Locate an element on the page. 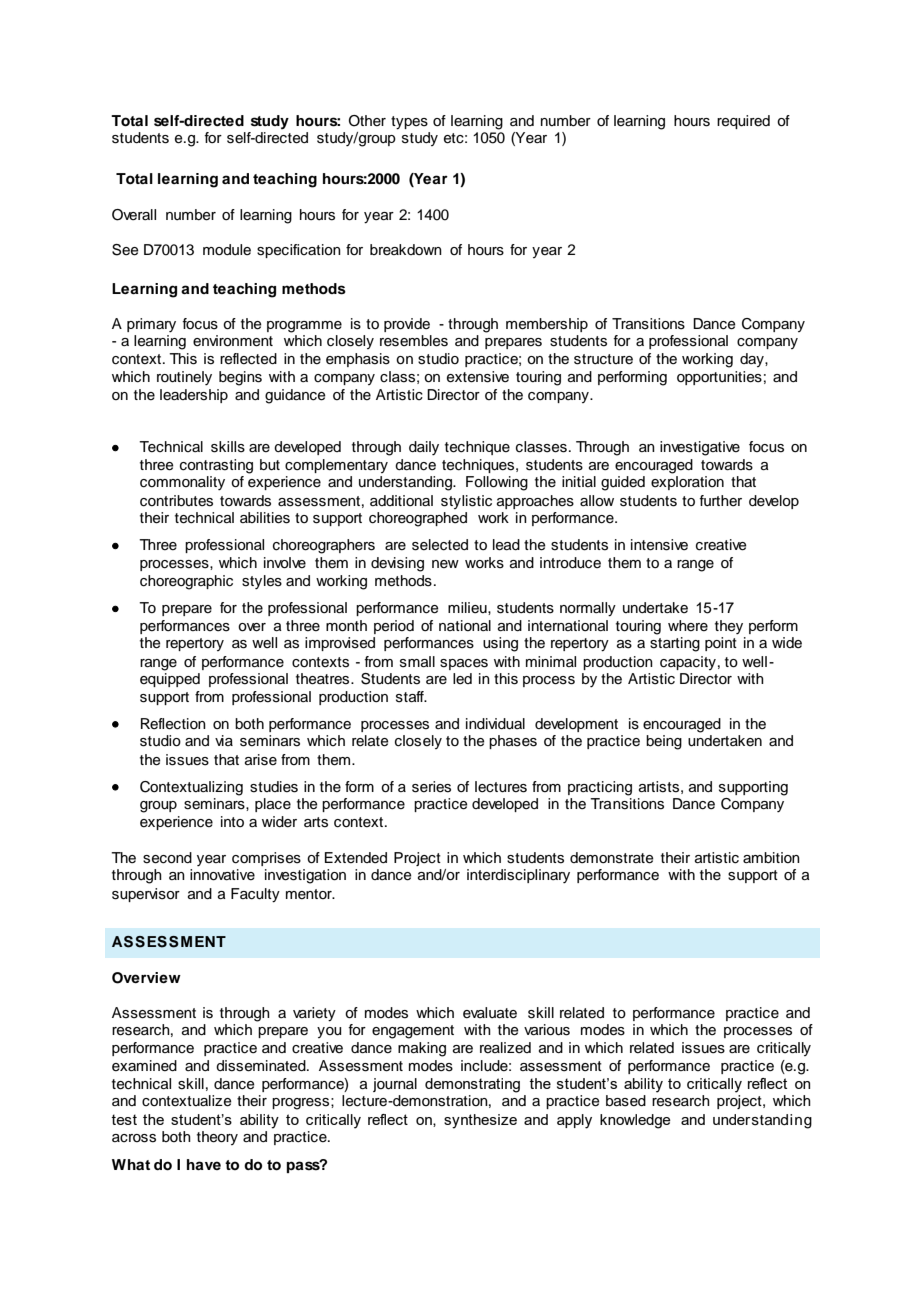 This page has height=1308, width=924. required is located at coordinates (743, 122).
